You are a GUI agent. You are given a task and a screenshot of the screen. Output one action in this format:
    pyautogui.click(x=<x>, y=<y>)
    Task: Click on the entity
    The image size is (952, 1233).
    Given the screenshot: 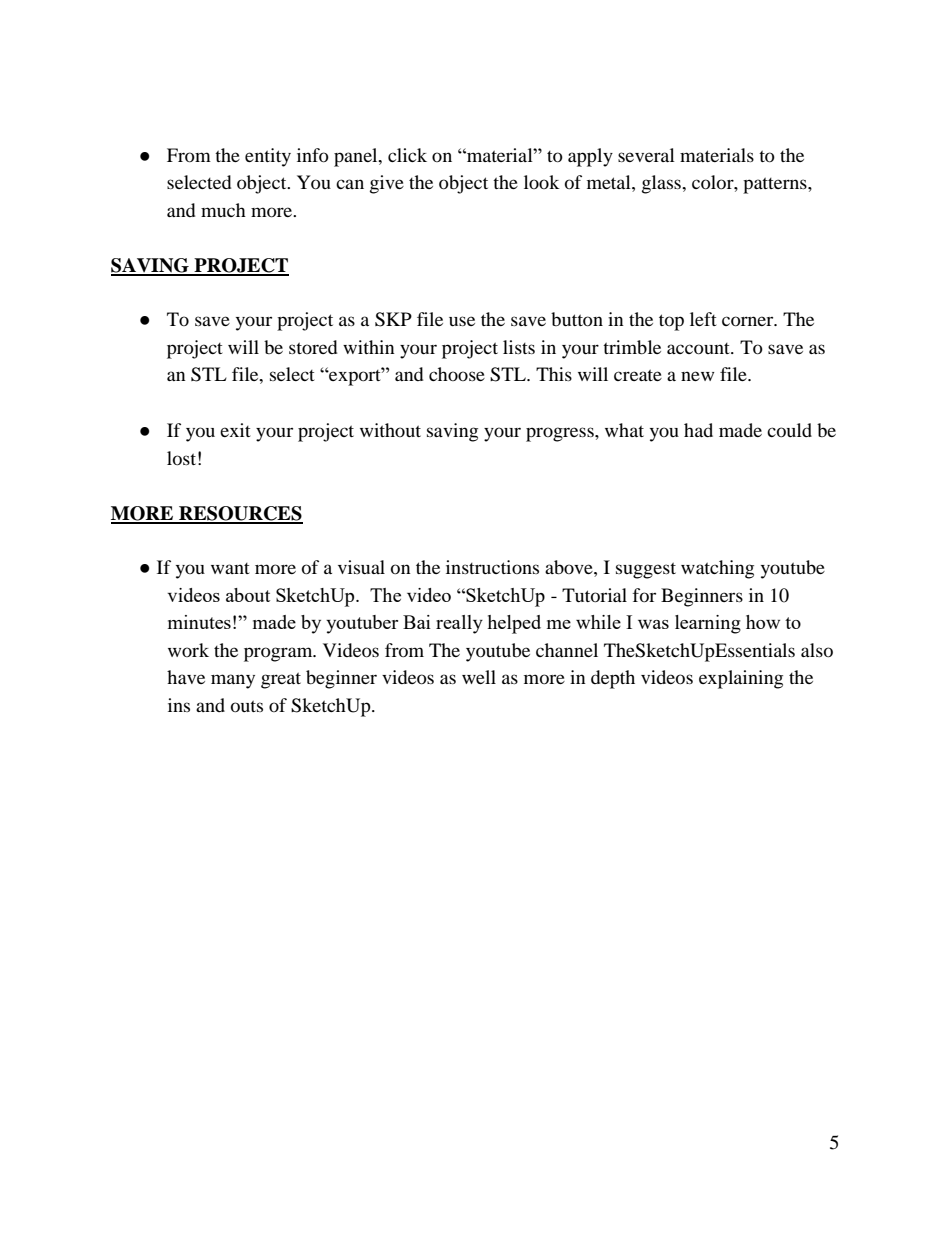 What is the action you would take?
    pyautogui.click(x=268, y=157)
